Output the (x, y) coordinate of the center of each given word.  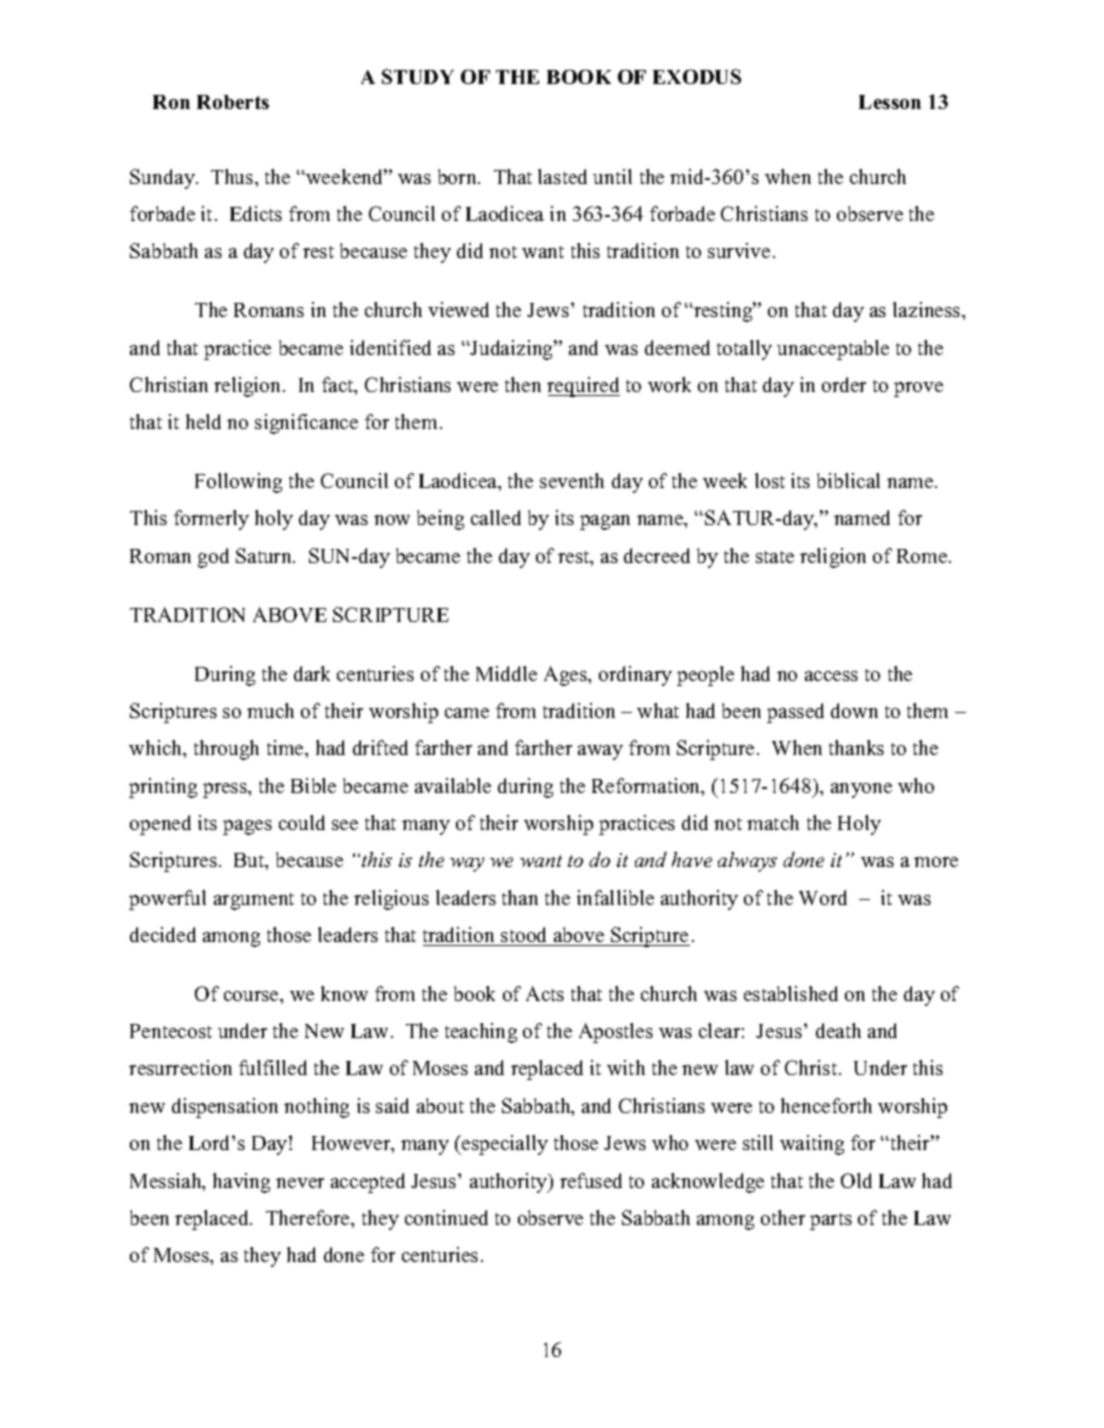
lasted (562, 176)
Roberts (233, 102)
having (241, 1183)
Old (856, 1180)
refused (591, 1180)
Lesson (890, 102)
